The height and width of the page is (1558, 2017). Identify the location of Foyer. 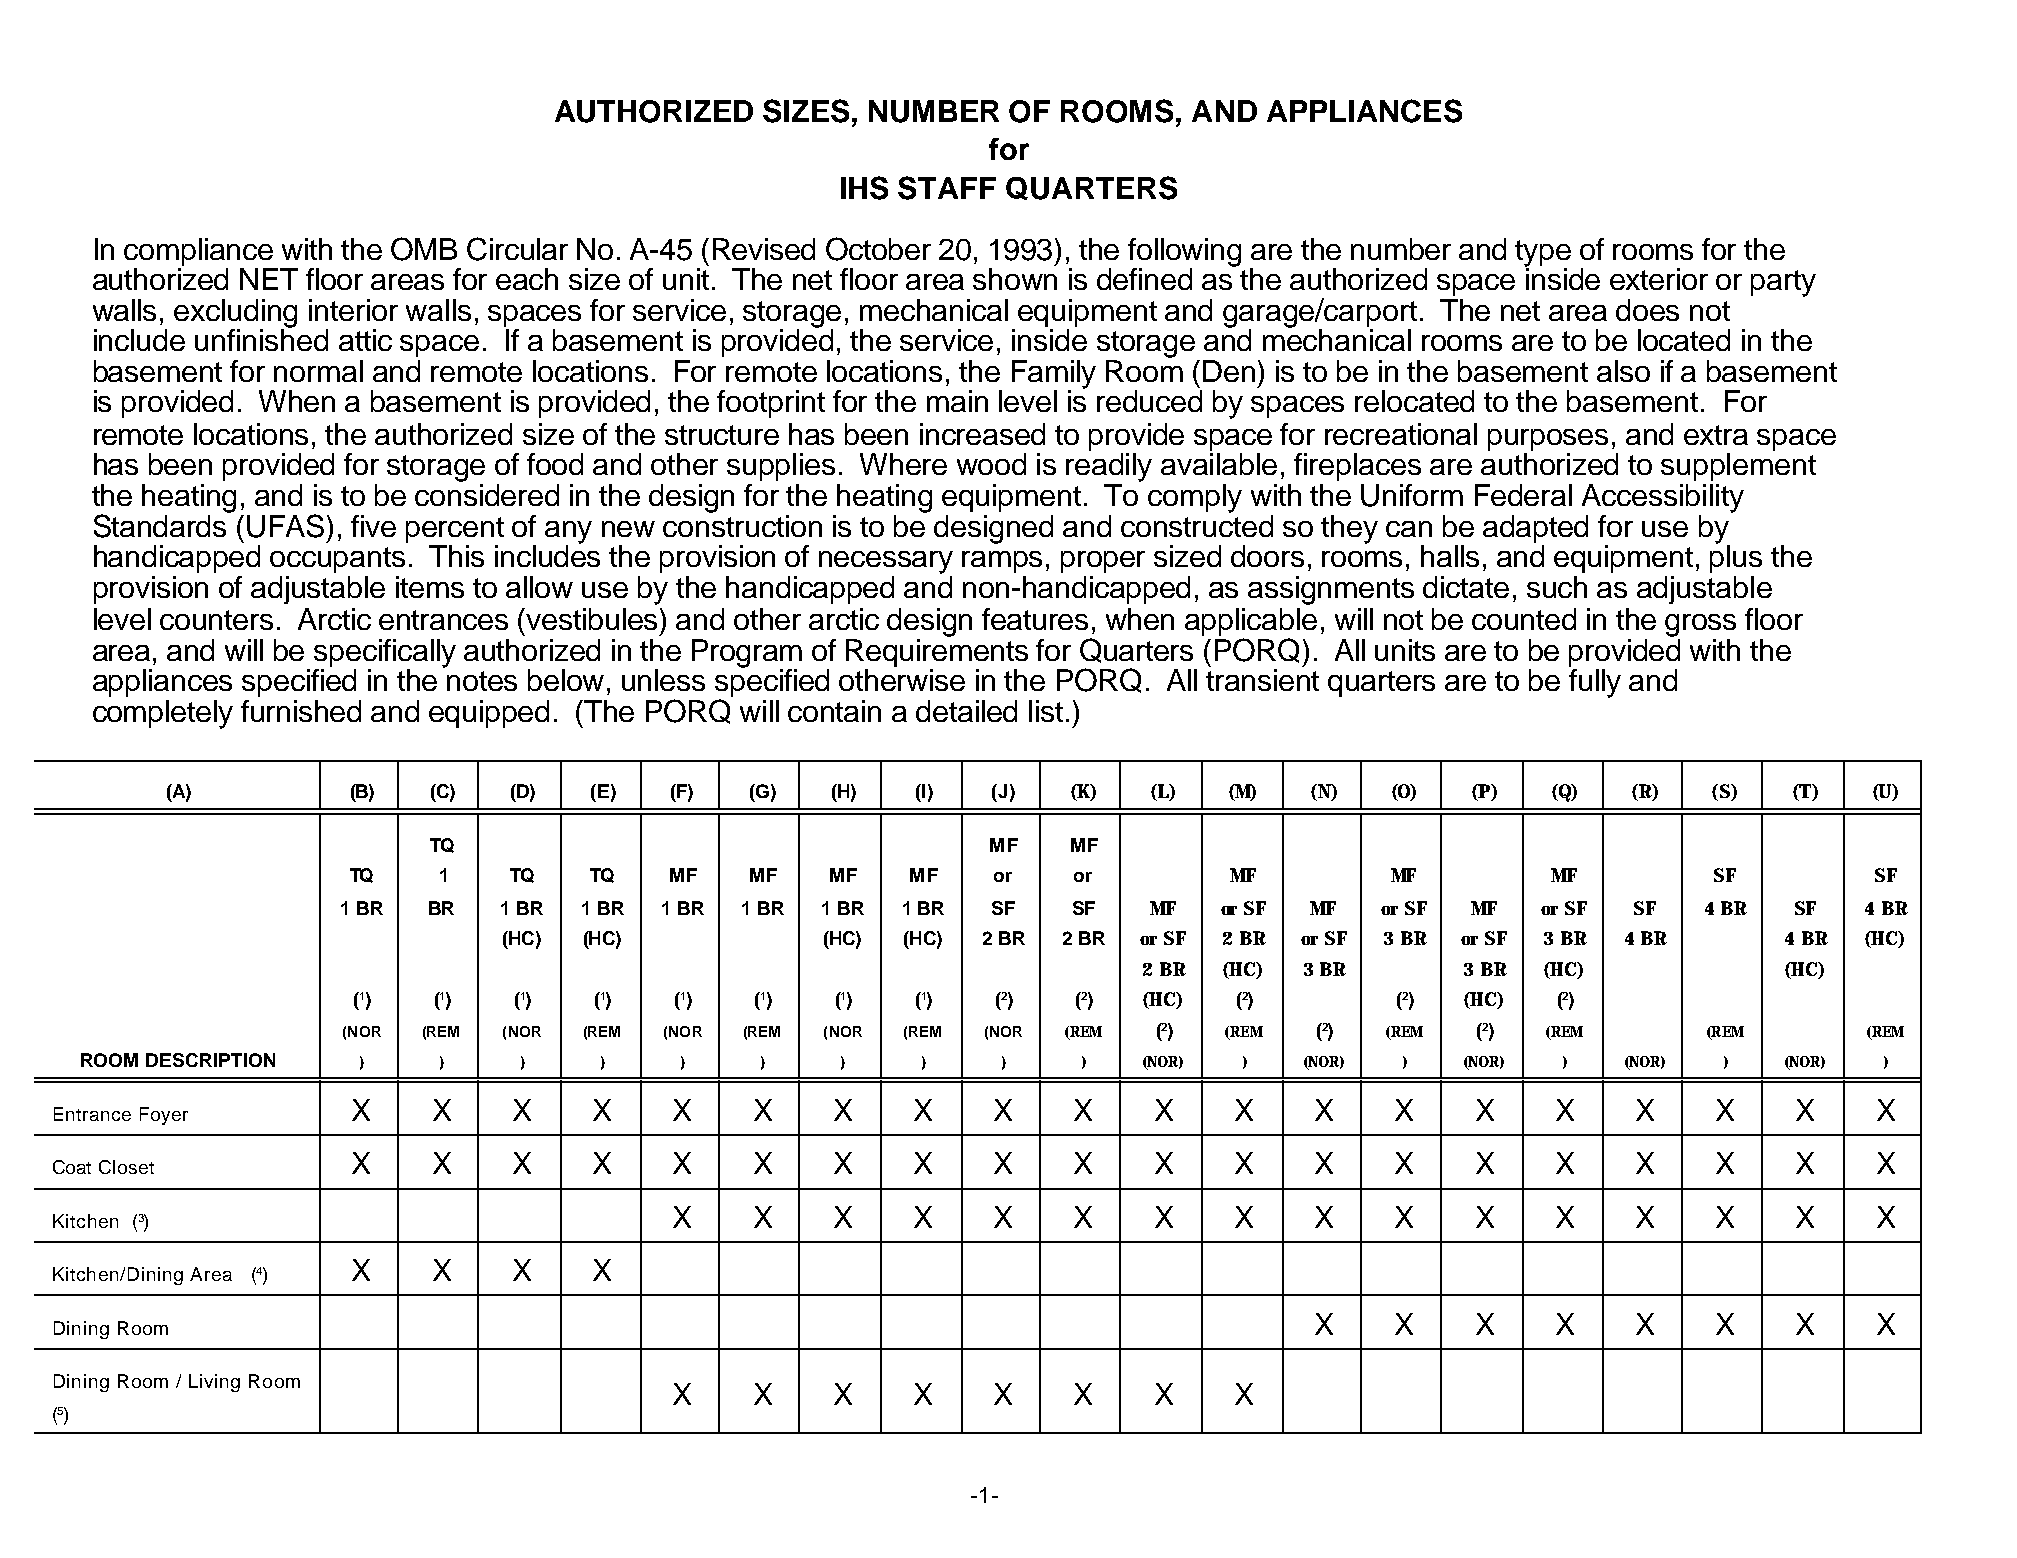
(164, 1116).
